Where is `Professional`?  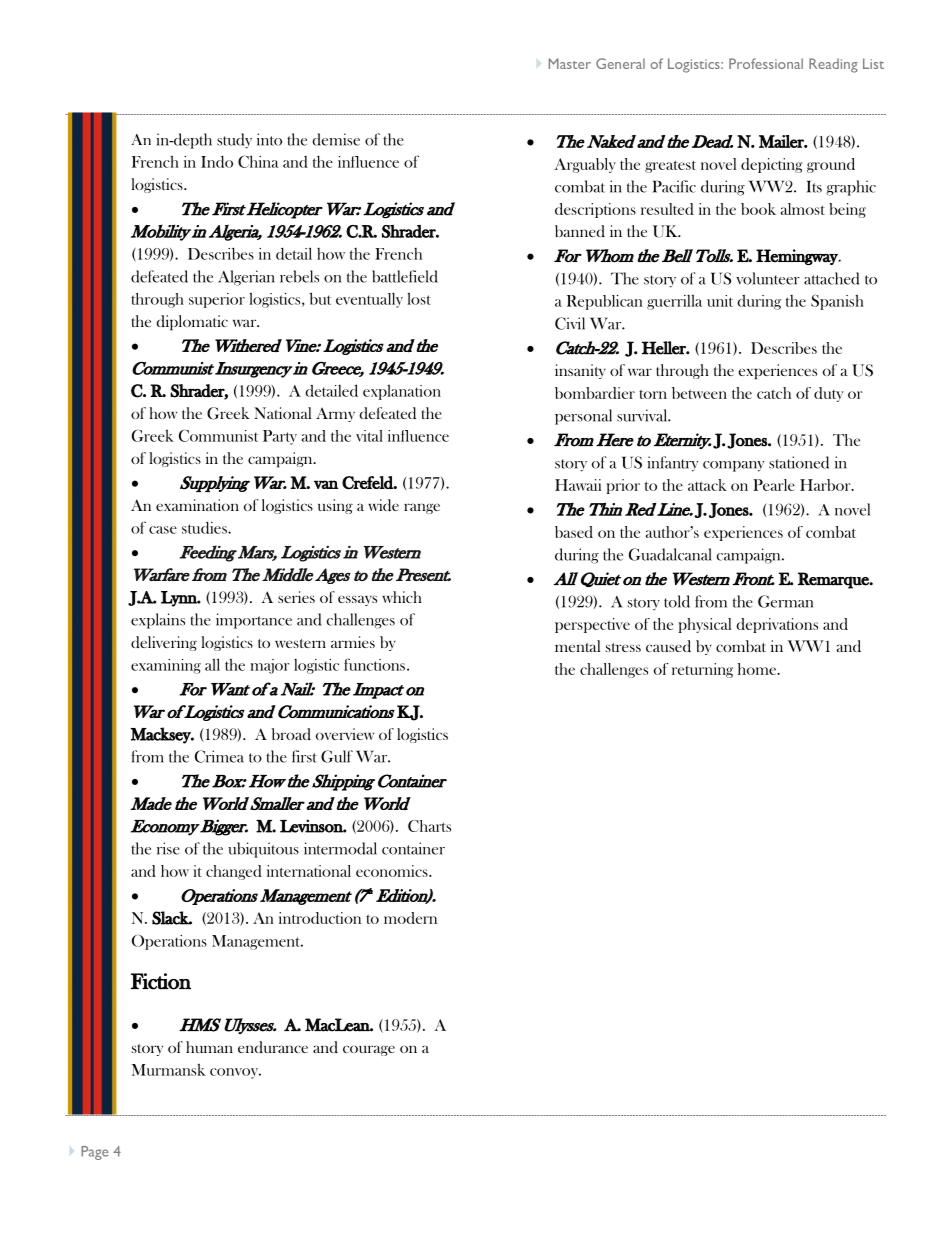 Professional is located at coordinates (766, 63).
